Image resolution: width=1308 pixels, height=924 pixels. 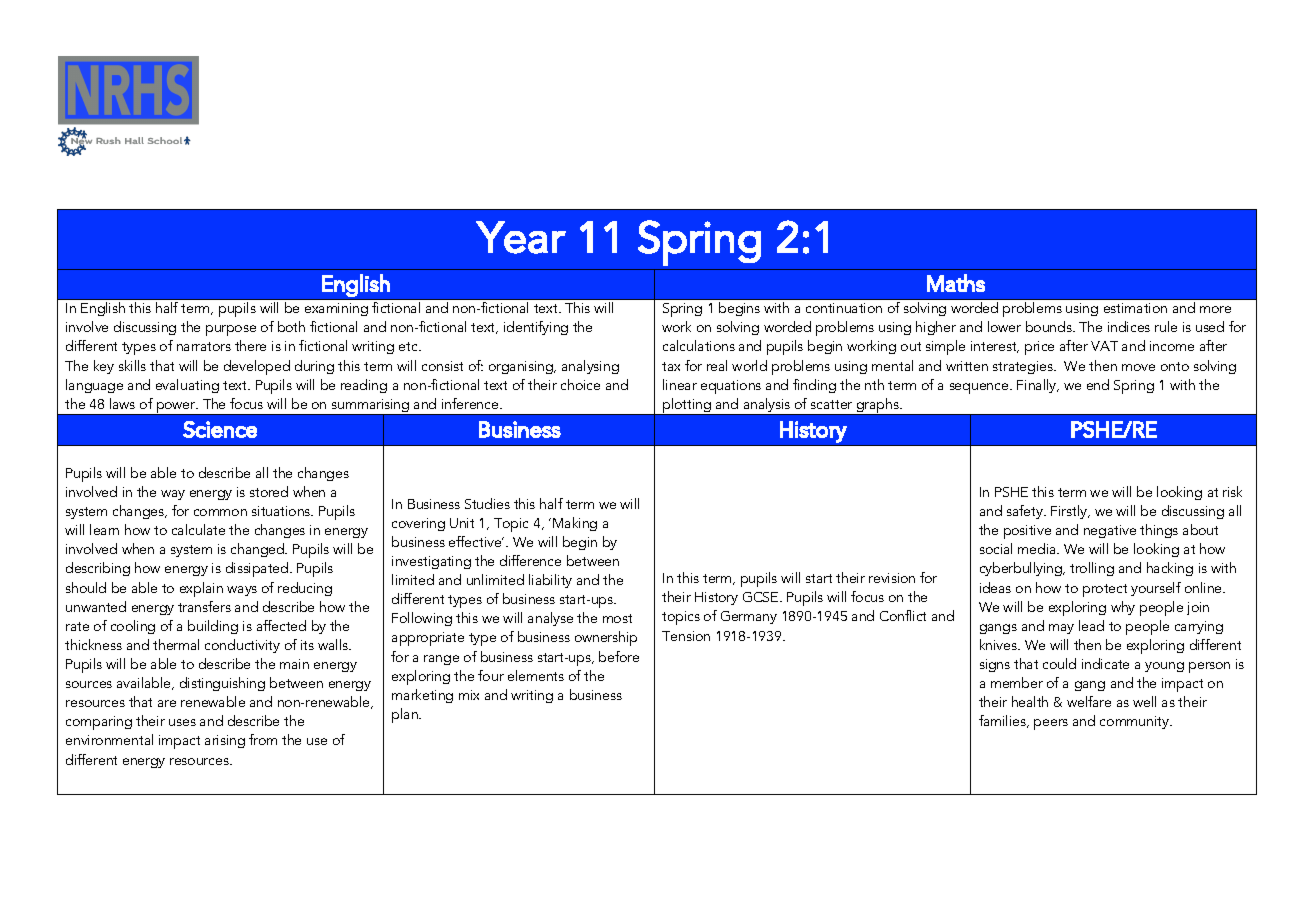 What do you see at coordinates (550, 581) in the page?
I see `liability` at bounding box center [550, 581].
